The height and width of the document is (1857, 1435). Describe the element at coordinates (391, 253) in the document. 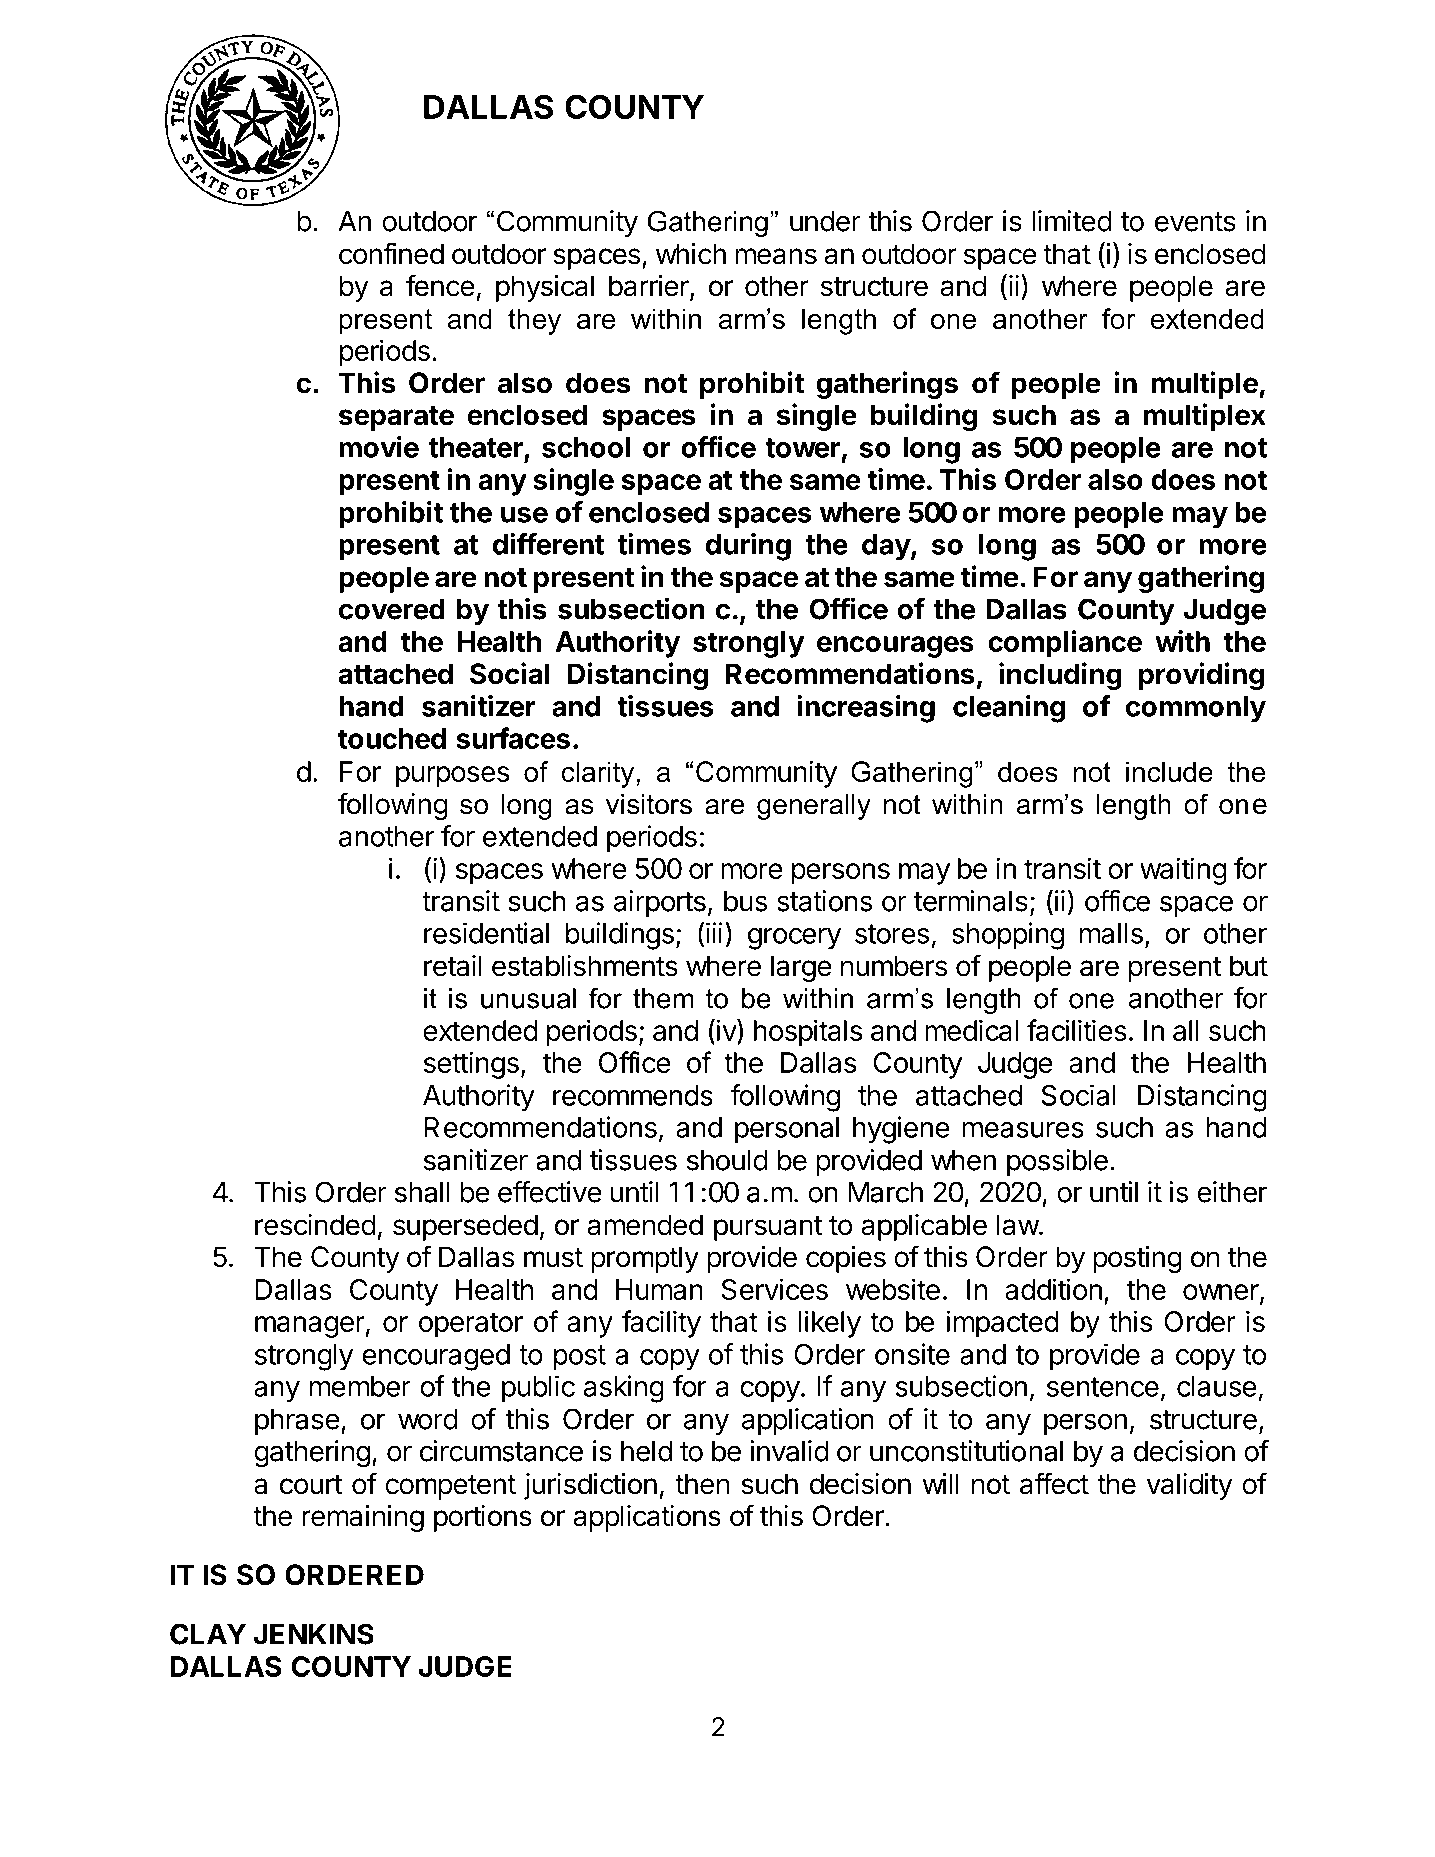

I see `confined` at that location.
